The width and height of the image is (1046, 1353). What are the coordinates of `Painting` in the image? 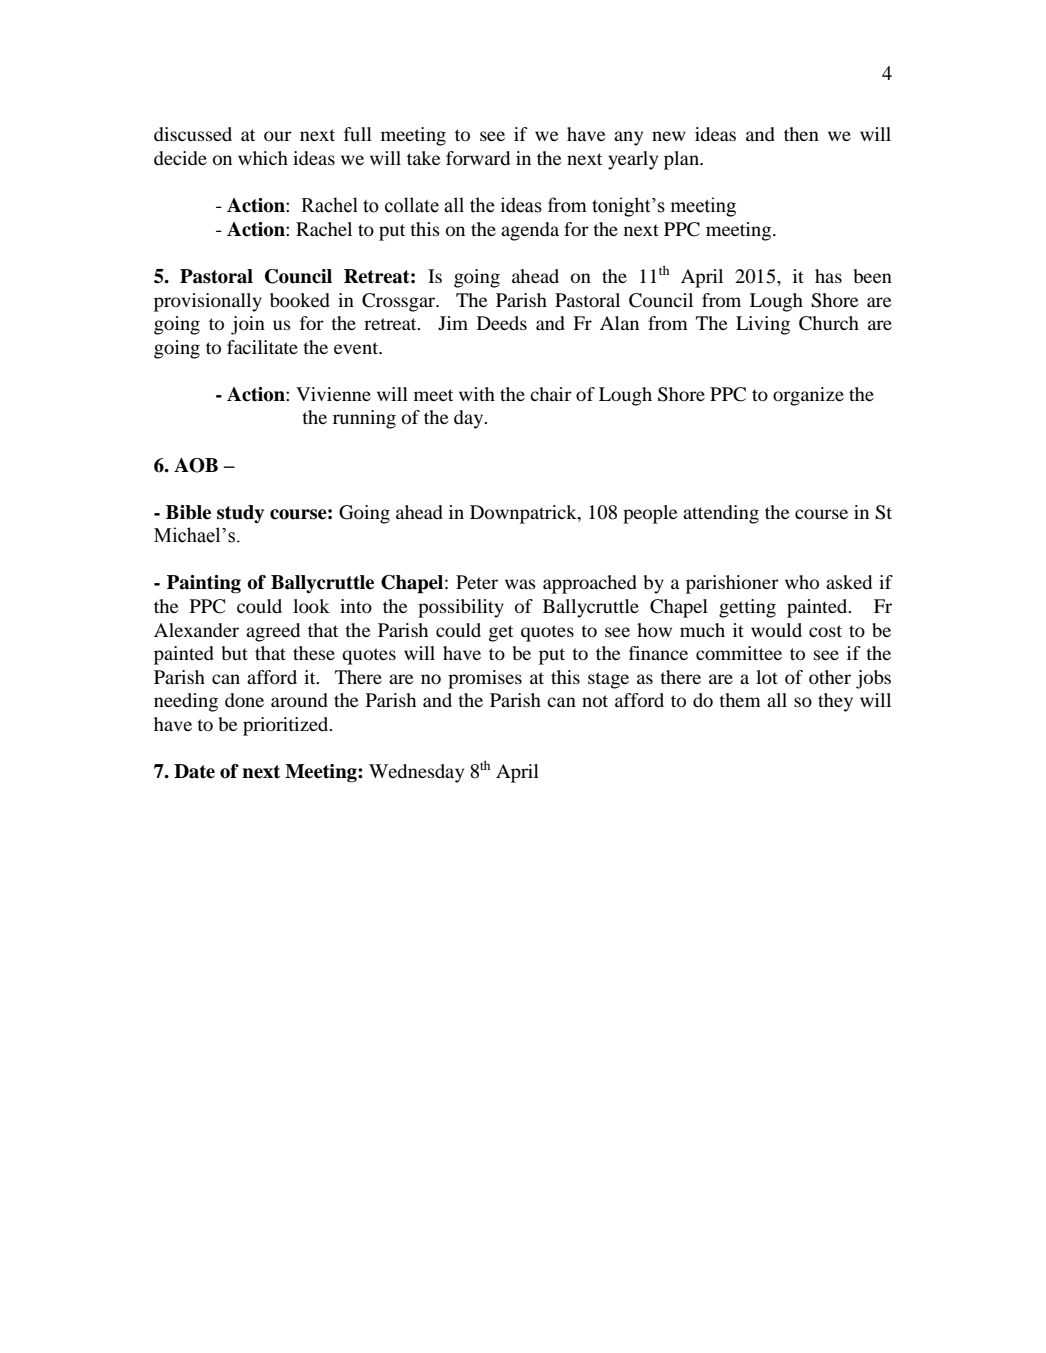 It's located at (204, 584).
